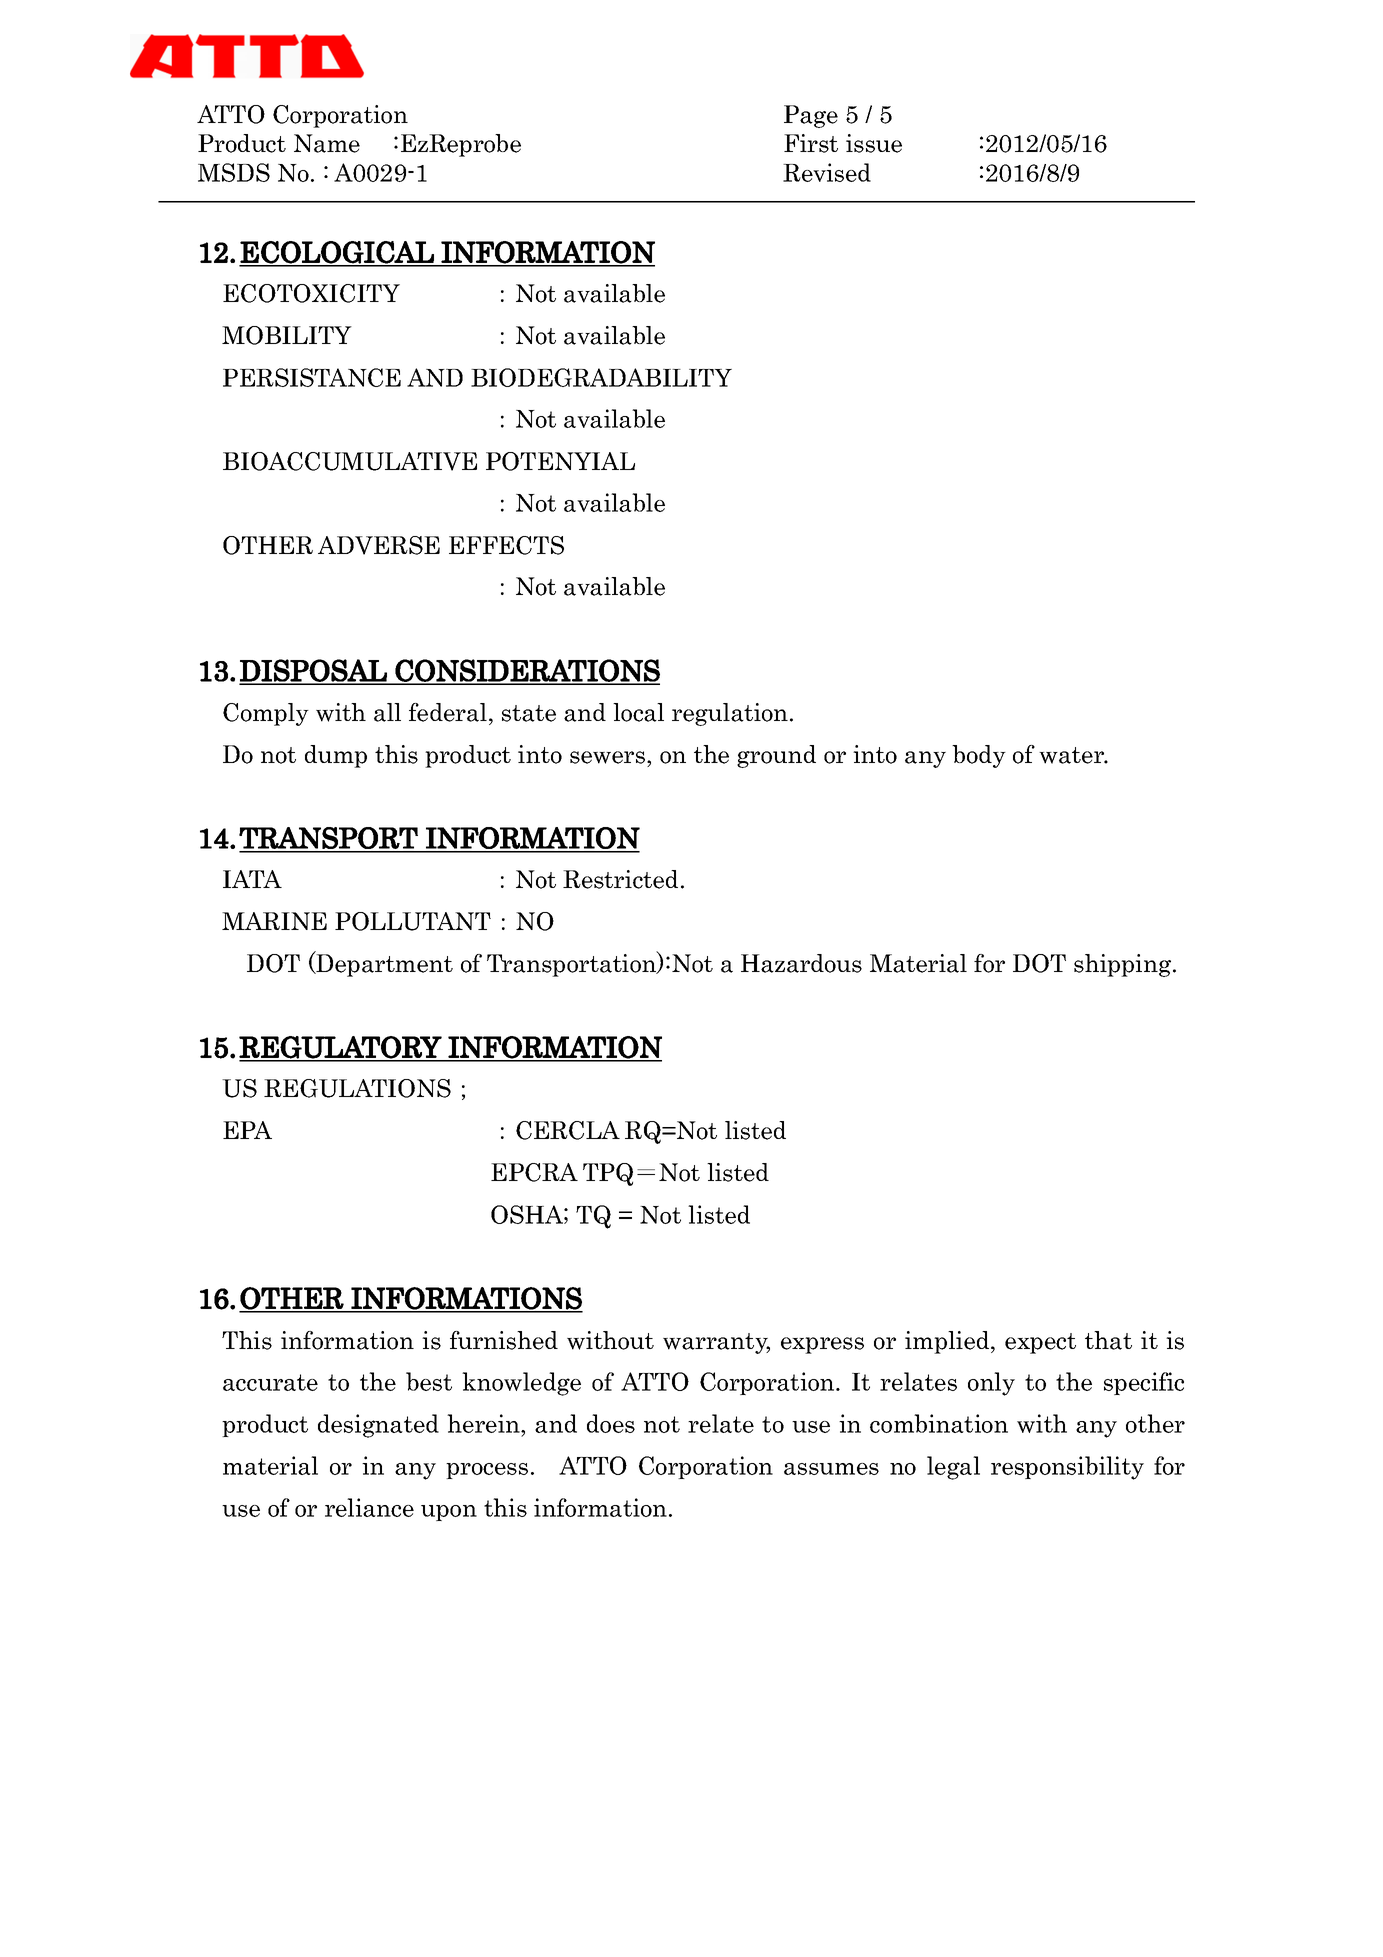 The height and width of the screenshot is (1957, 1383). Describe the element at coordinates (327, 143) in the screenshot. I see `Name` at that location.
